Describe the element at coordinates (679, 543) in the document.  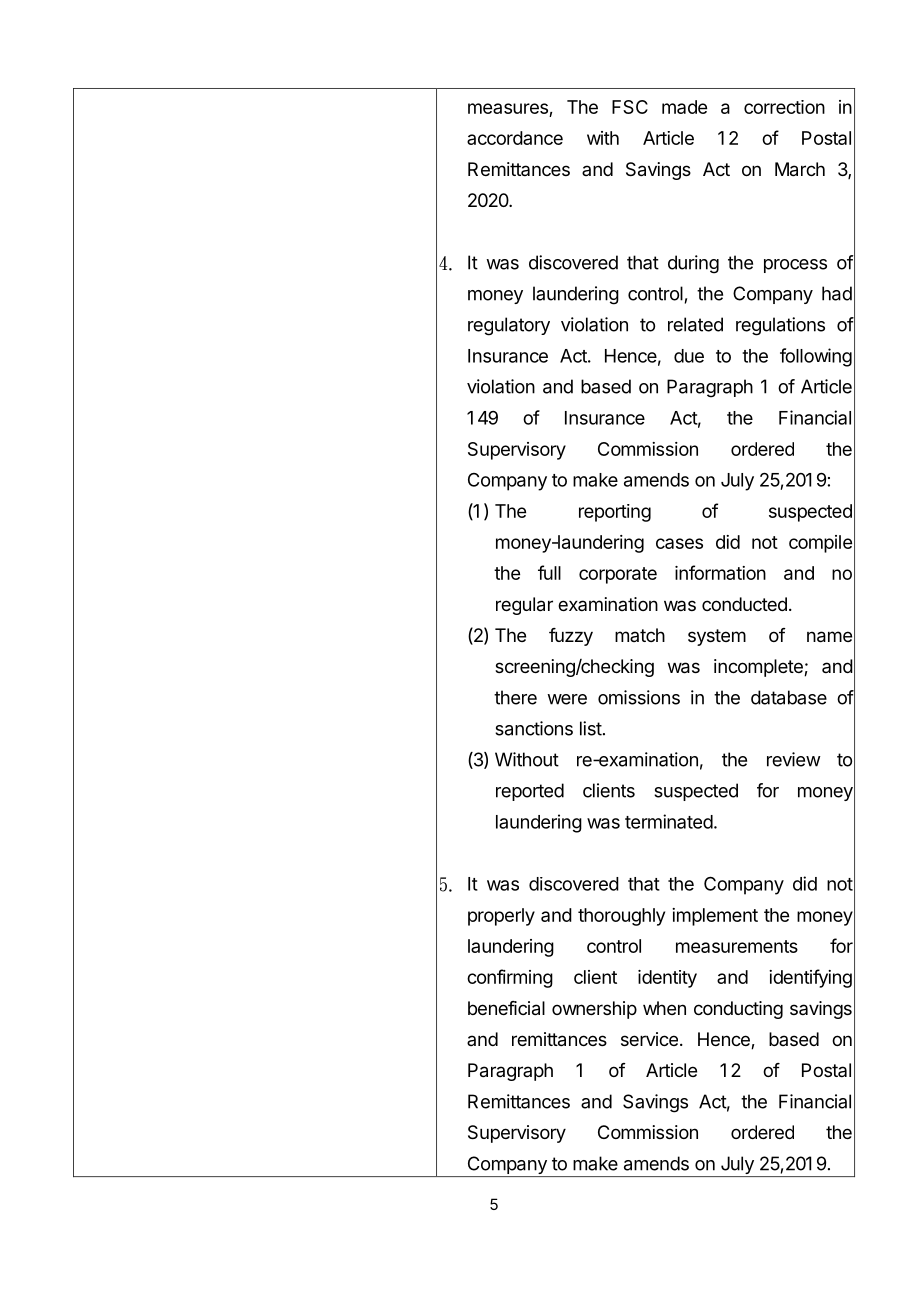
I see `cases` at that location.
